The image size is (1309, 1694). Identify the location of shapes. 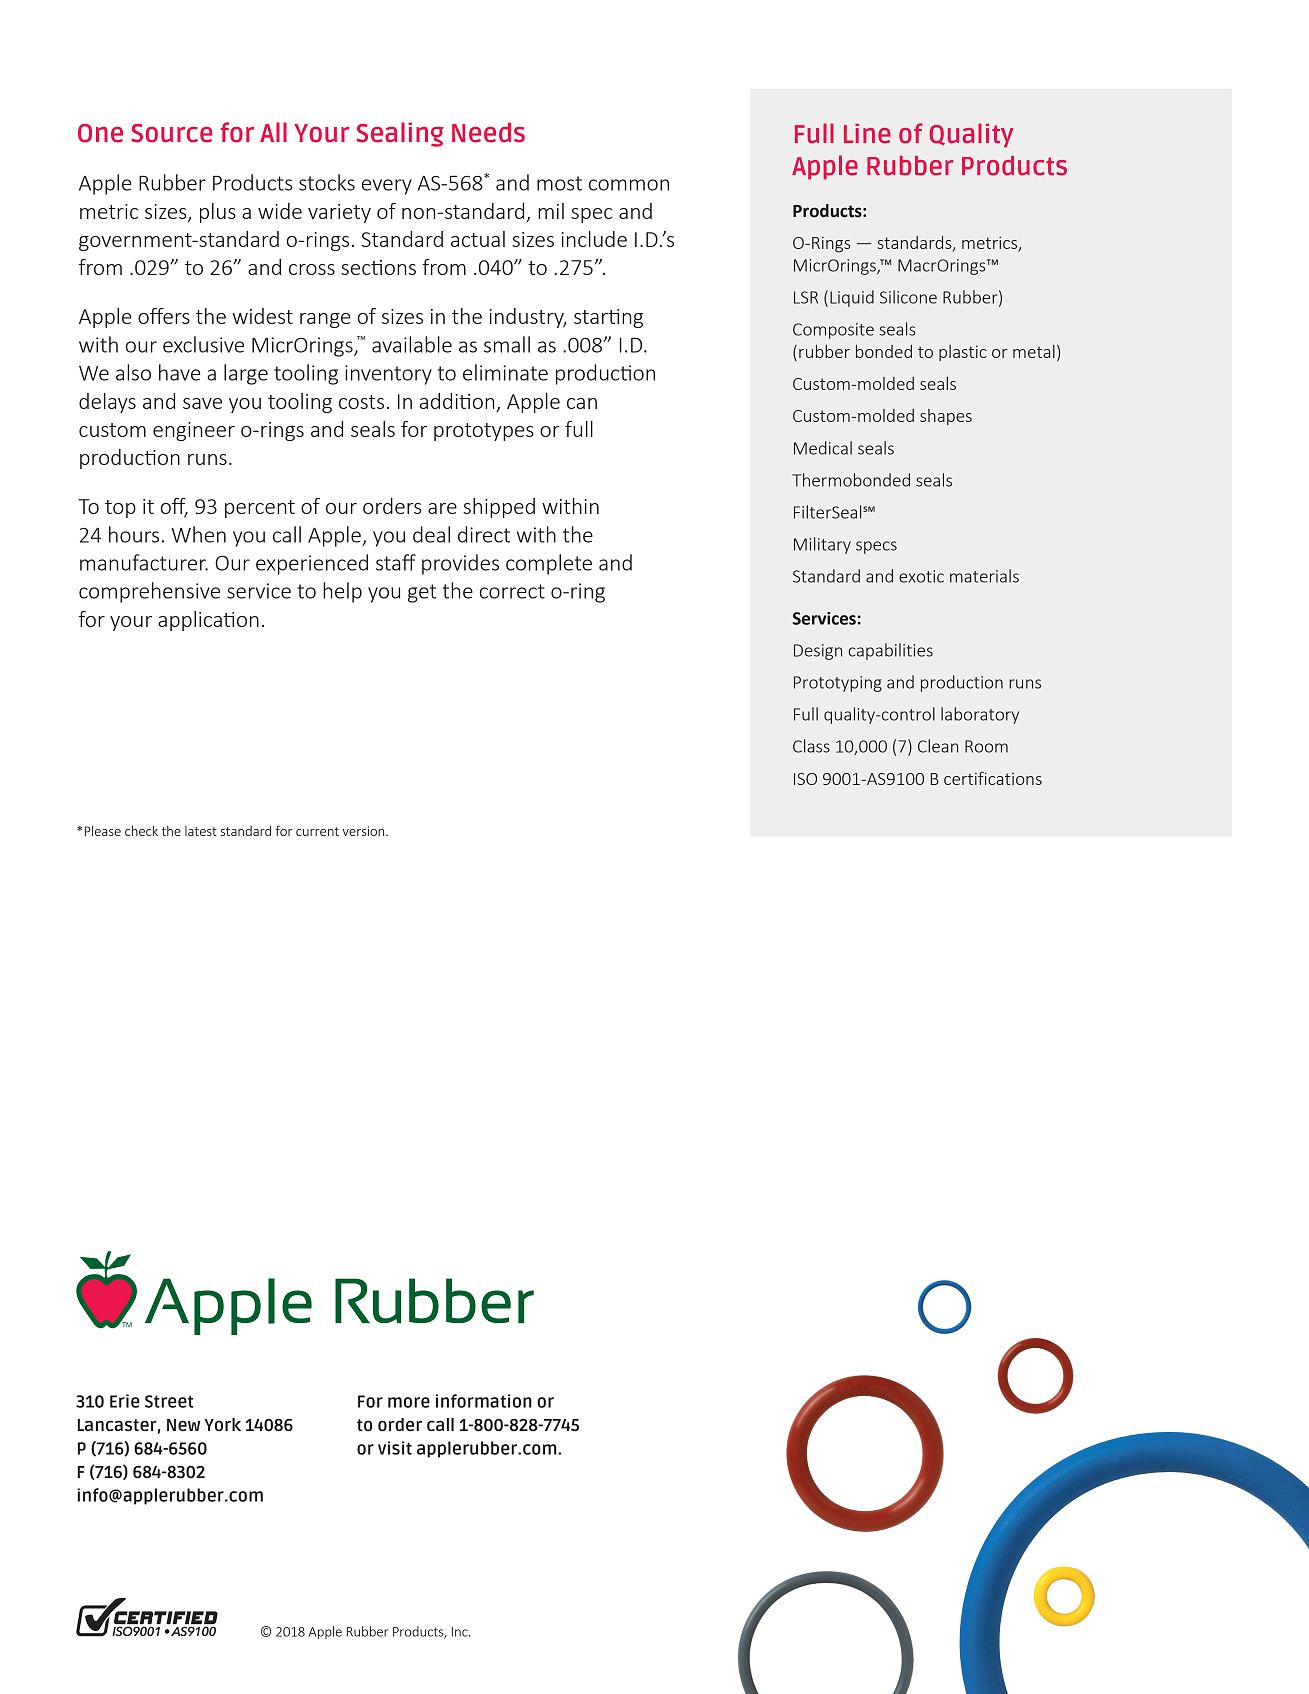
(946, 417).
